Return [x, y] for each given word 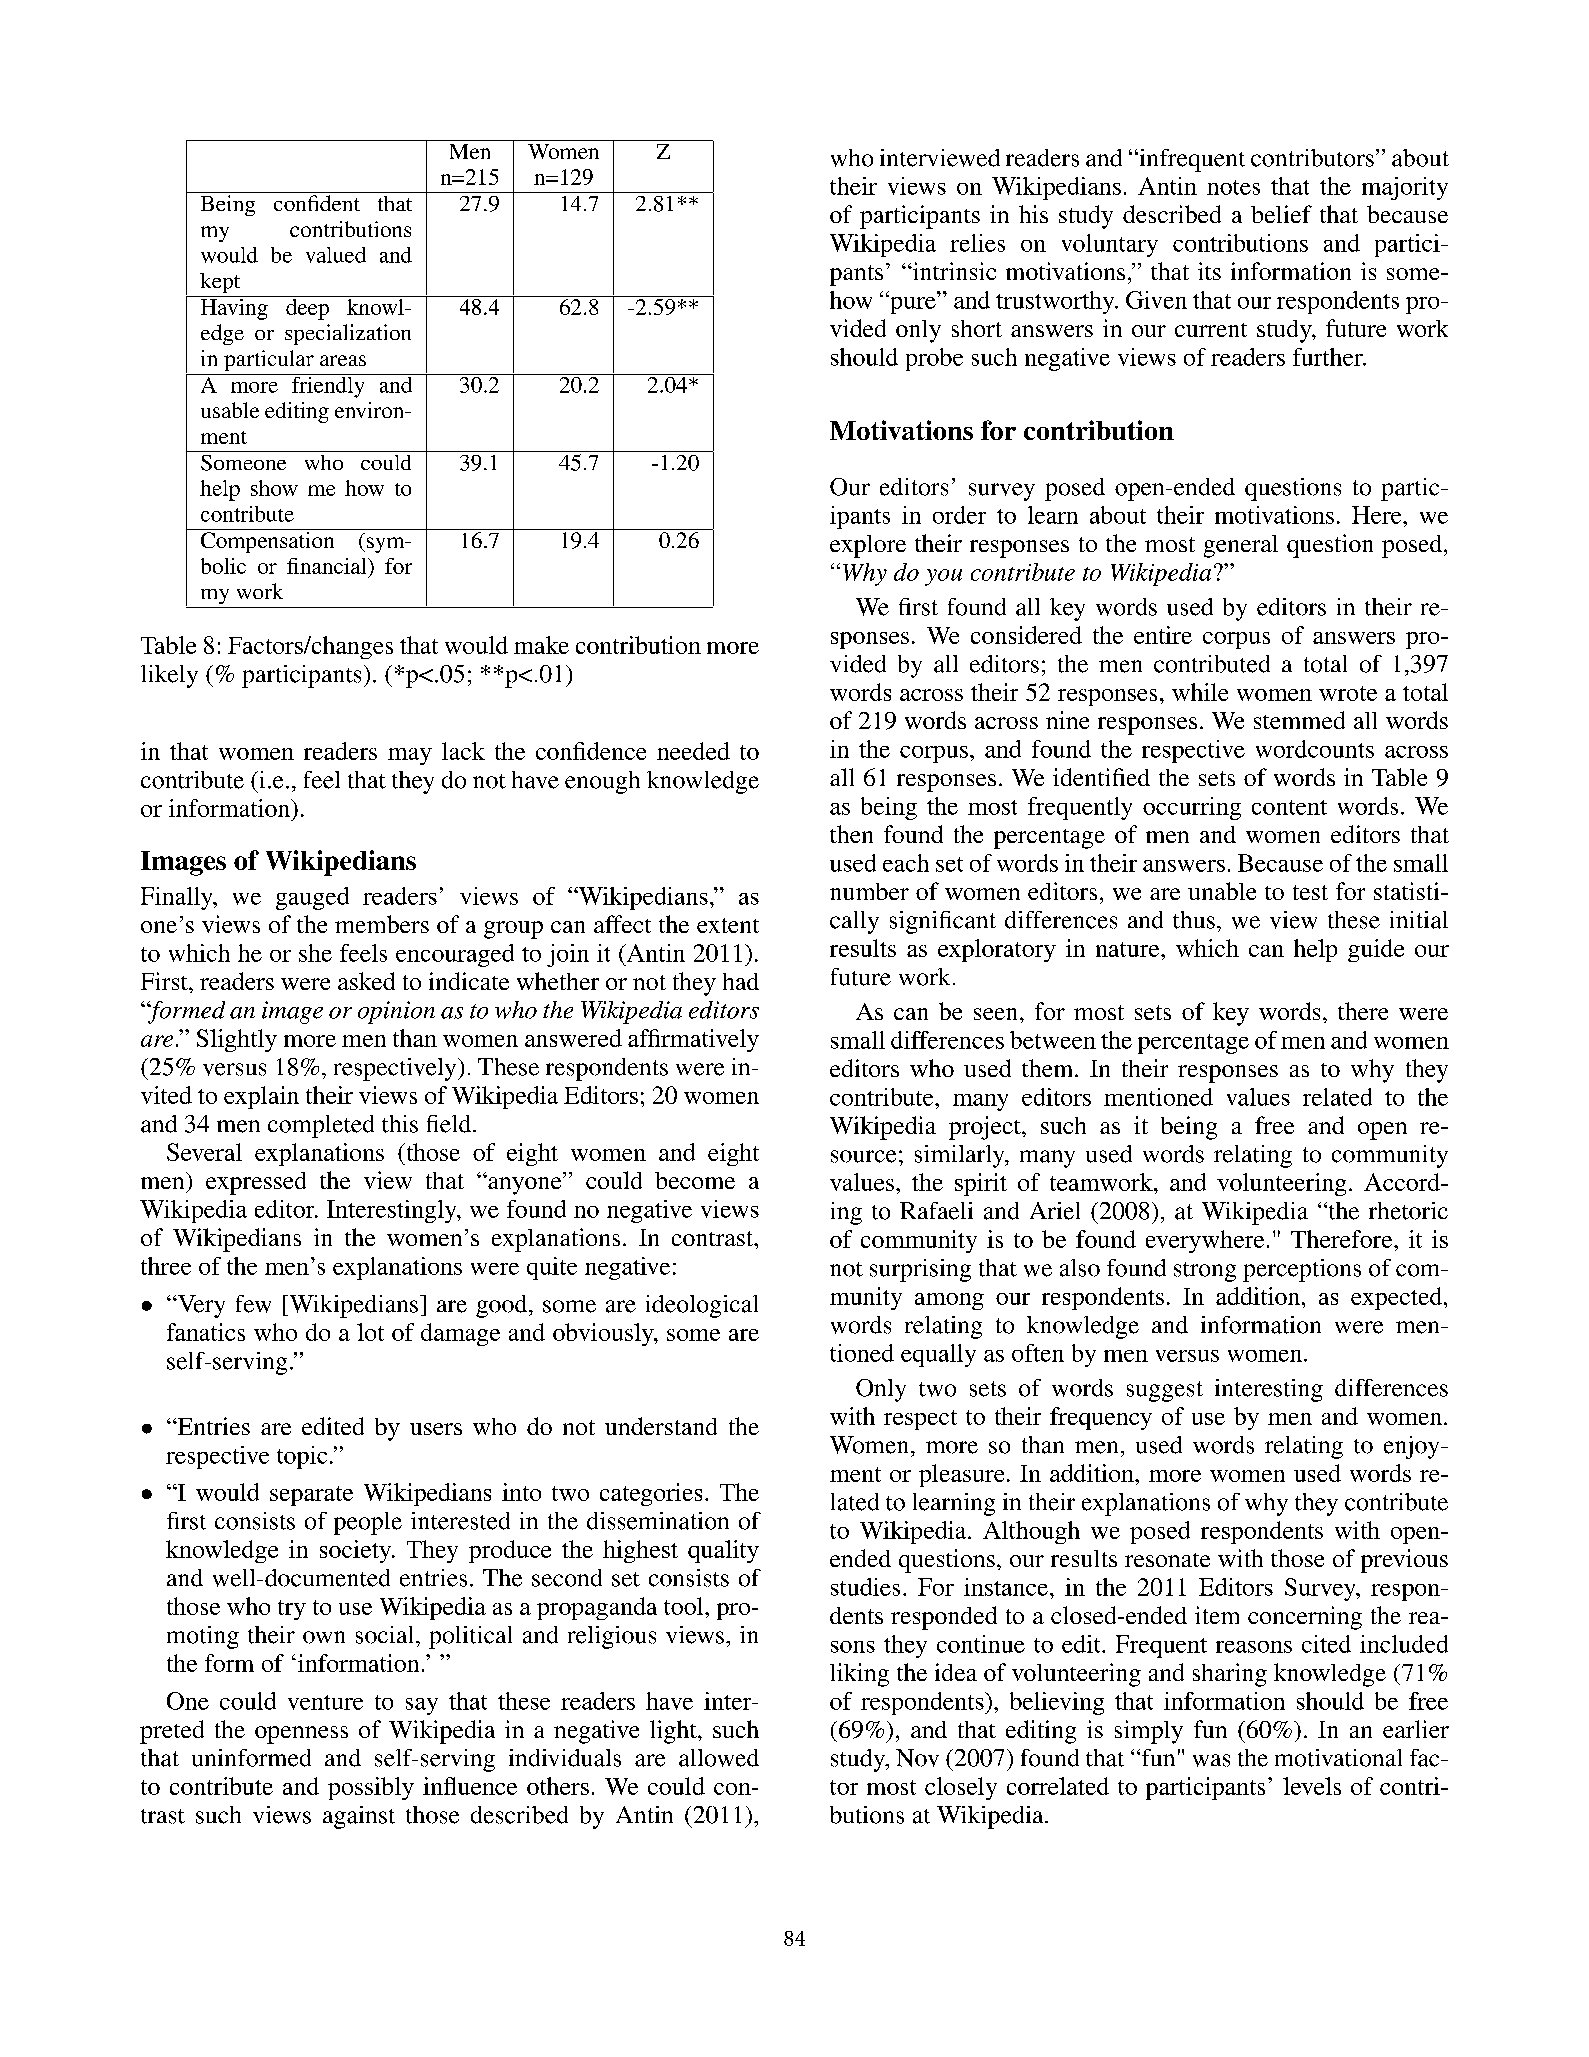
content [1289, 807]
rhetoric [1408, 1211]
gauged [312, 898]
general [1241, 546]
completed [321, 1126]
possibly [371, 1788]
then [851, 834]
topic [302, 1457]
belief [1281, 214]
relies [977, 243]
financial [328, 566]
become [695, 1180]
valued [336, 255]
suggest [1165, 1391]
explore [868, 546]
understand [661, 1426]
